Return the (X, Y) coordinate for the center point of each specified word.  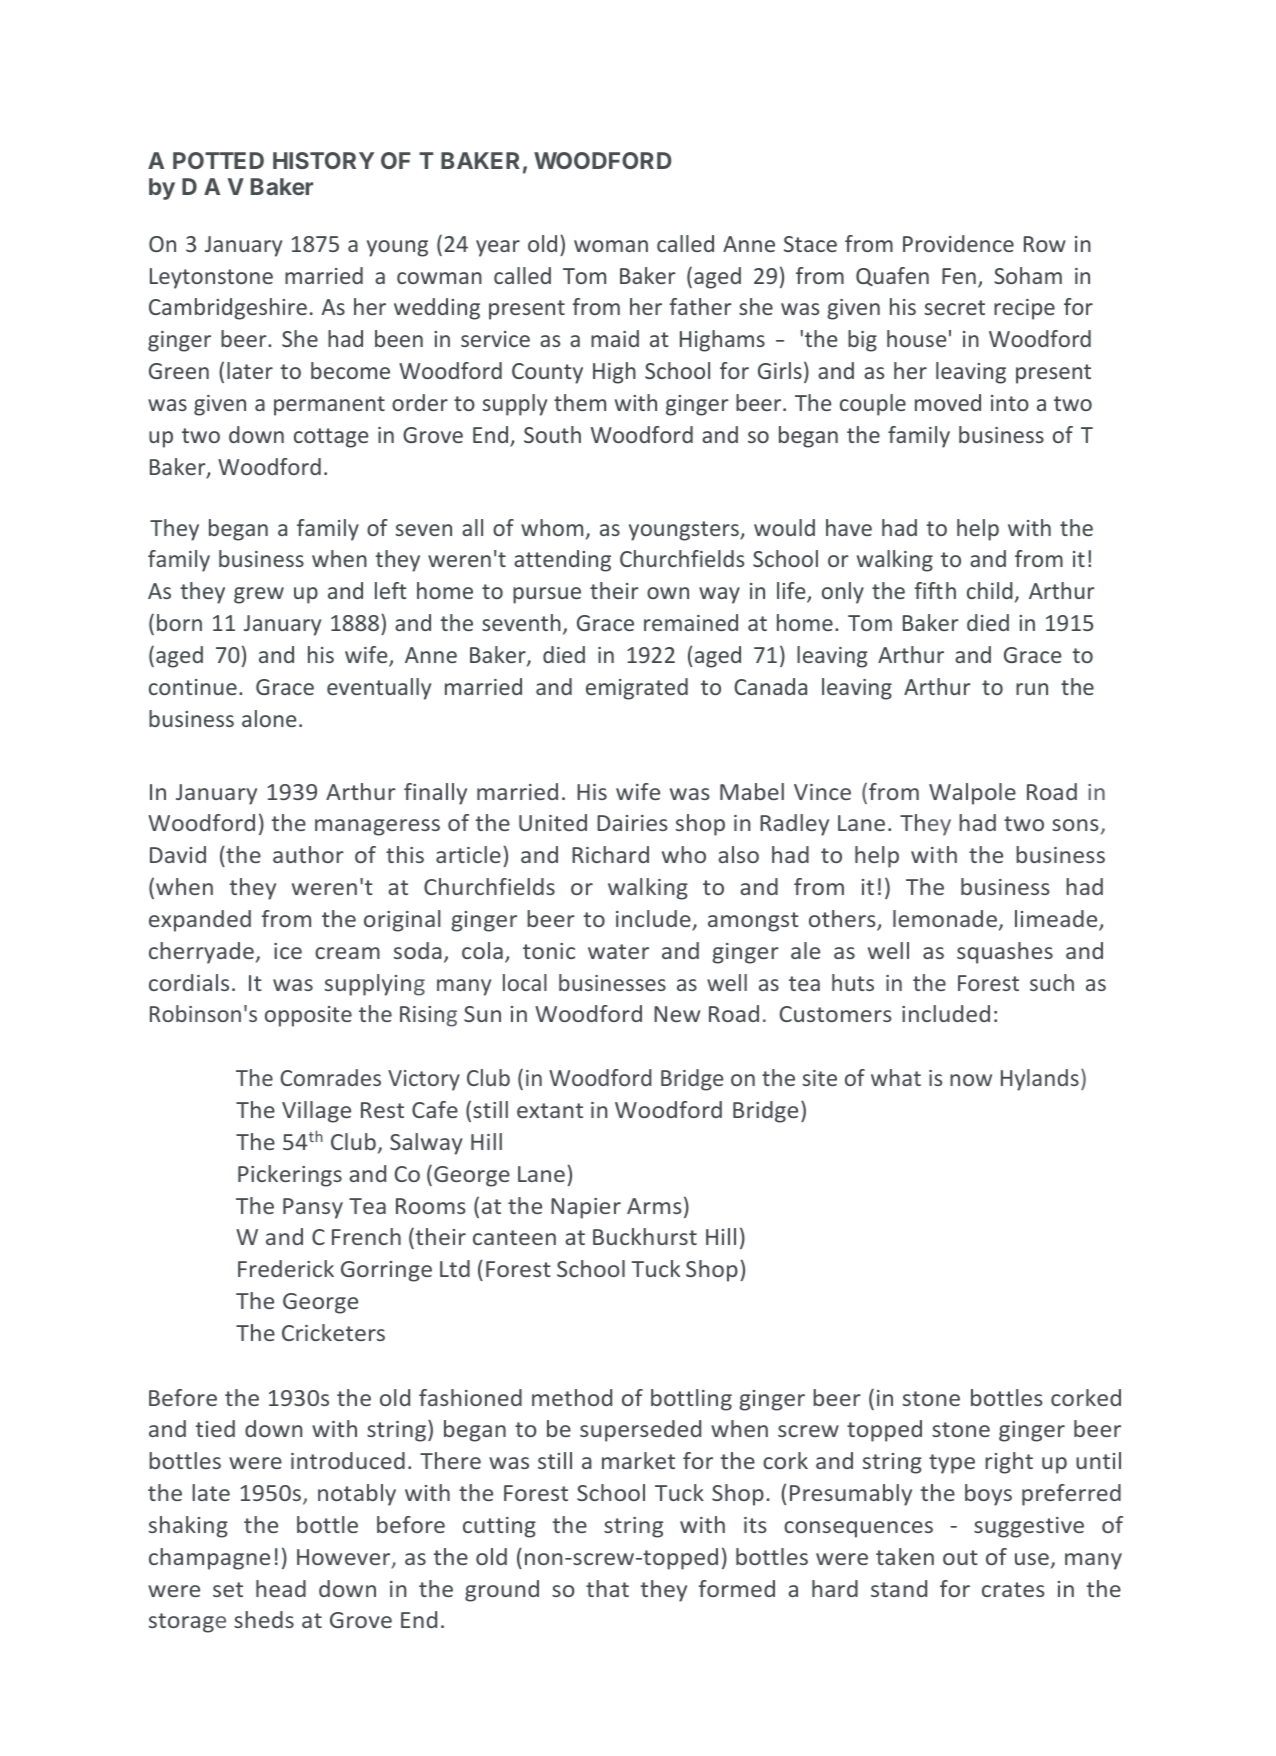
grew (259, 595)
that (607, 1588)
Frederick (286, 1268)
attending (562, 561)
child (990, 590)
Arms (654, 1206)
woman (611, 246)
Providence (958, 243)
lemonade (945, 918)
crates (1013, 1589)
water (618, 951)
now (971, 1080)
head (281, 1588)
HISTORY (323, 160)
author (308, 854)
